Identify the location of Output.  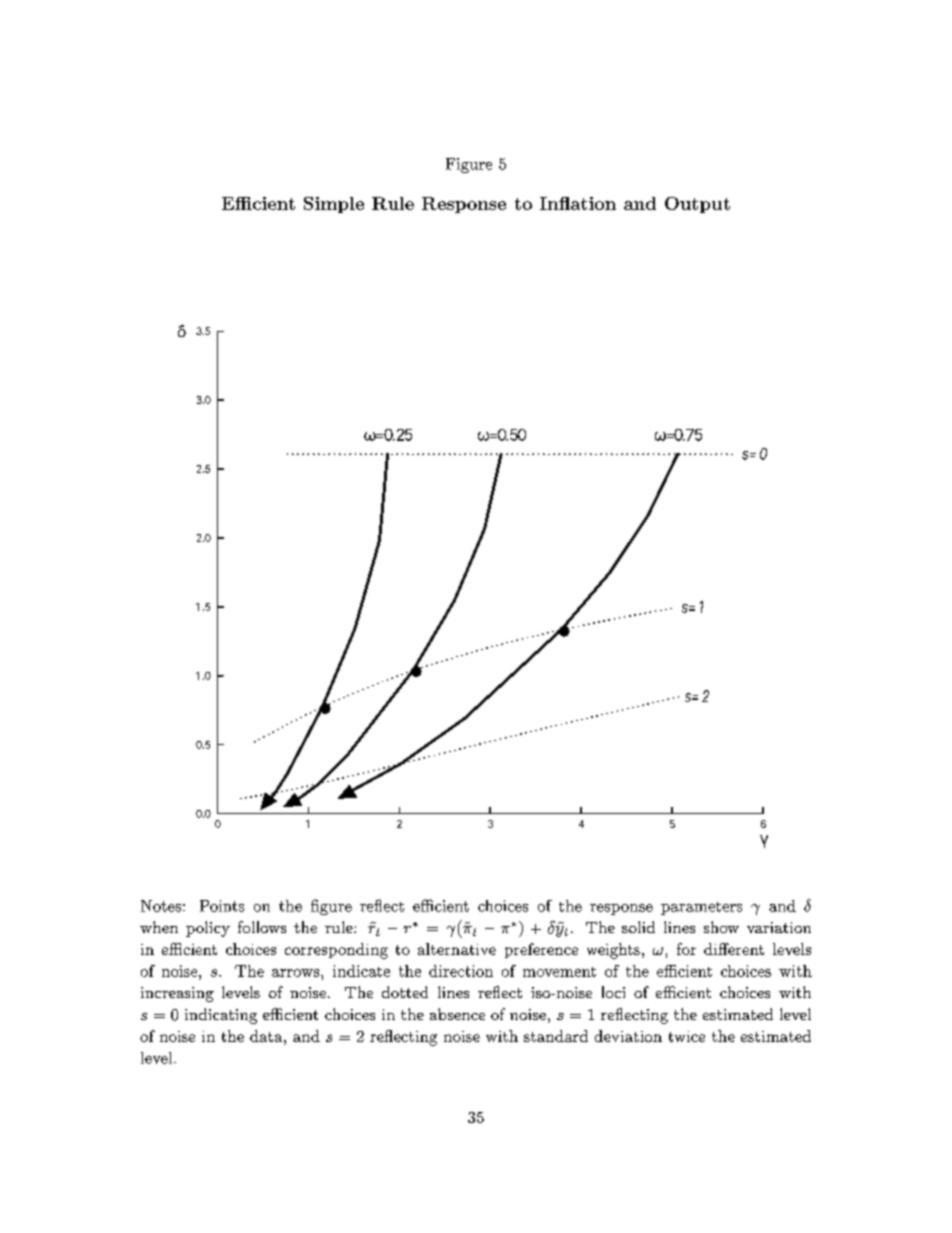
(697, 205).
